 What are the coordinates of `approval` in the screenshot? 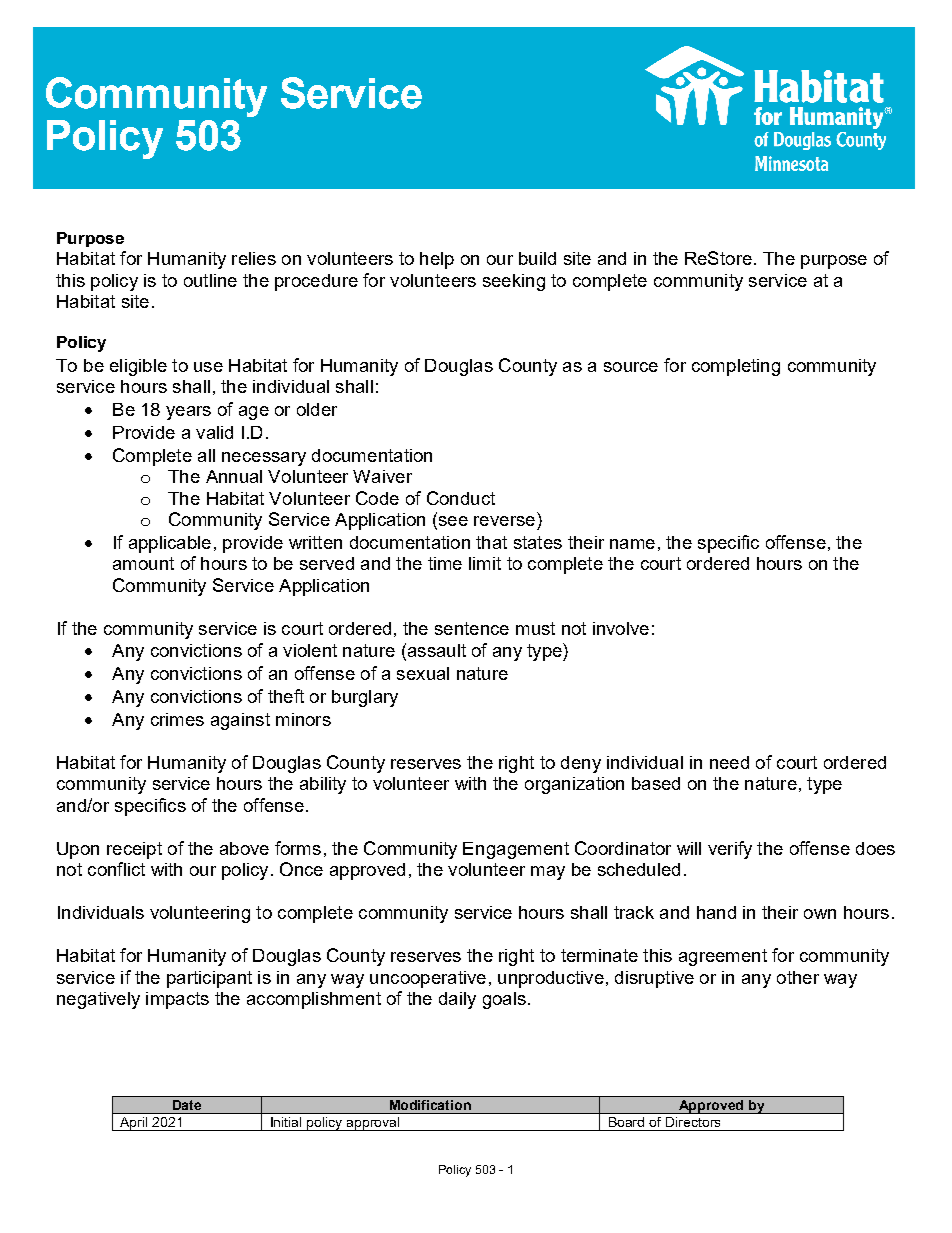 It's located at (373, 1124).
